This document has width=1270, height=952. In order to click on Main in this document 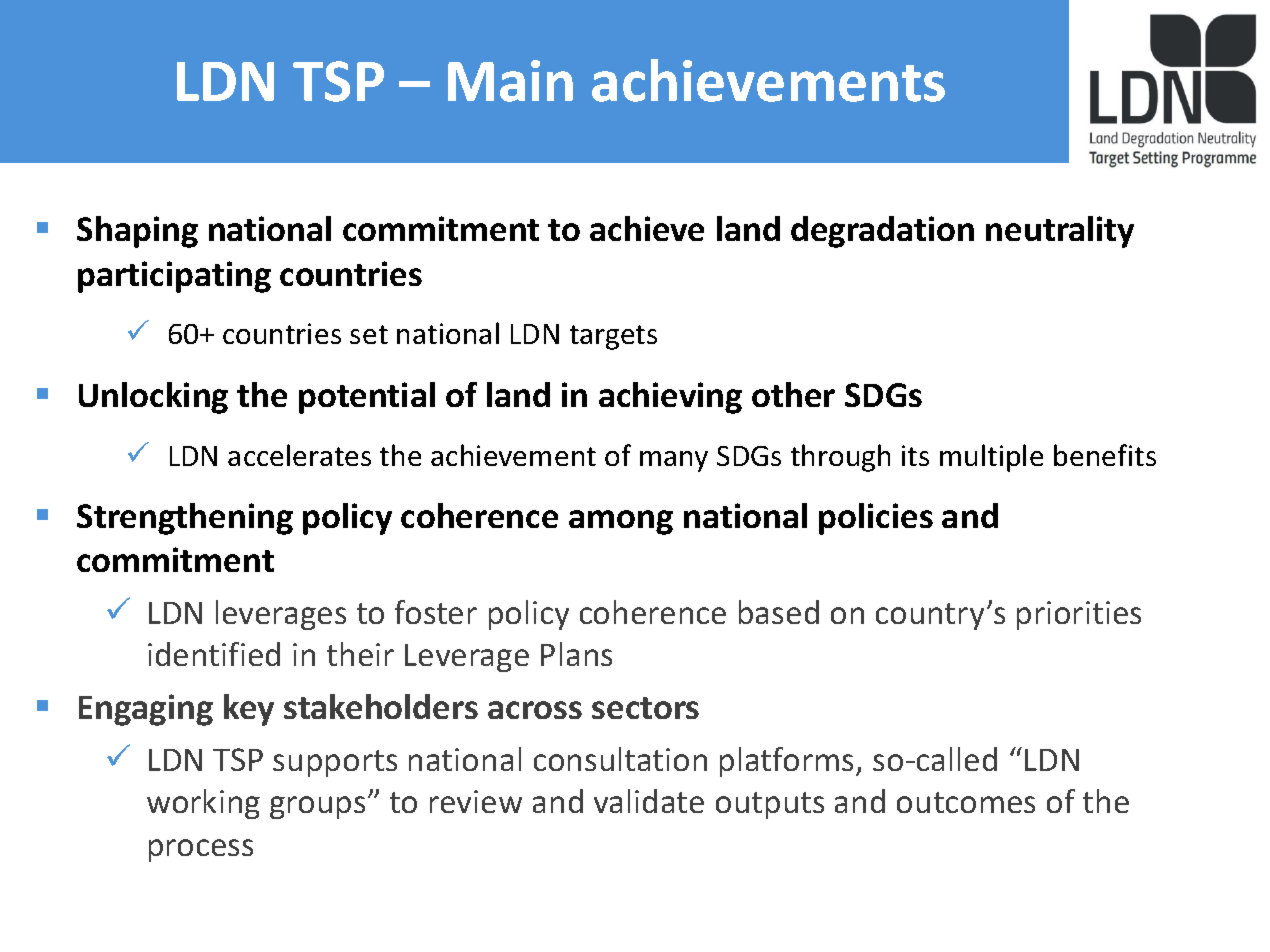, I will do `click(510, 81)`.
